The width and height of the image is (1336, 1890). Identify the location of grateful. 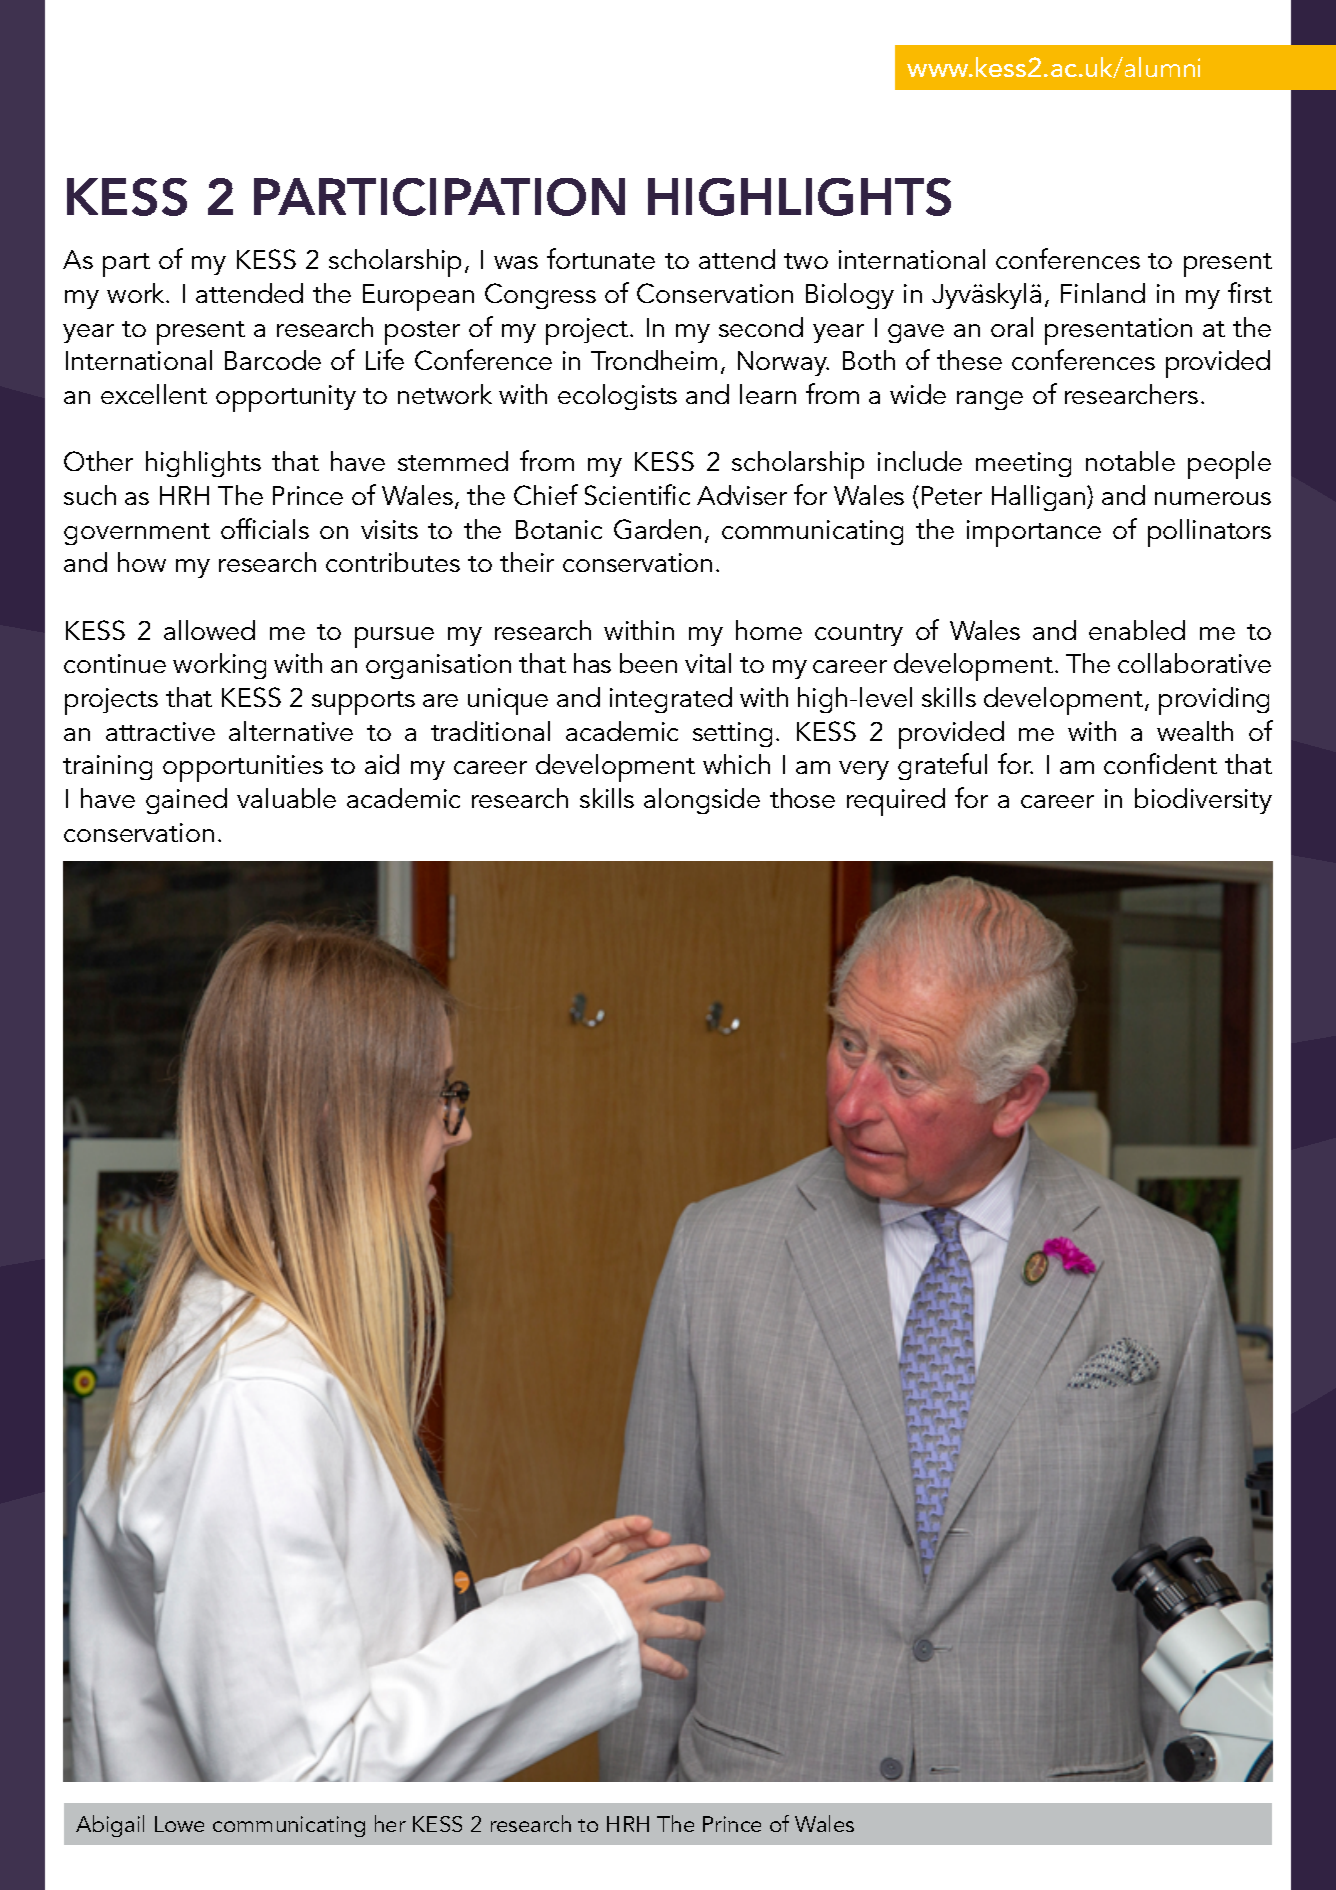
(942, 766).
